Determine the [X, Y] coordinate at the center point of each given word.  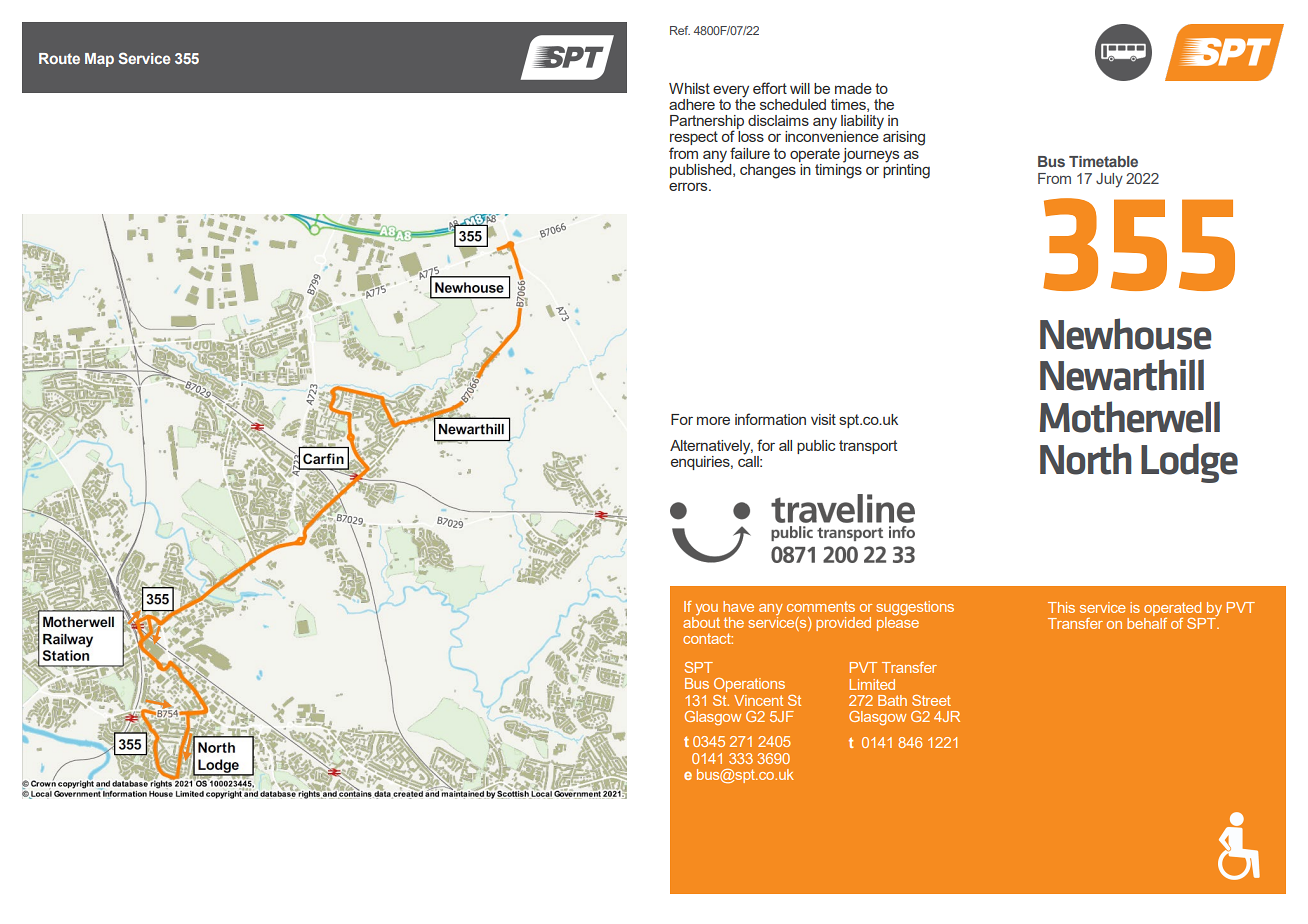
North [1085, 459]
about [701, 621]
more [713, 421]
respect [694, 139]
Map [99, 60]
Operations [749, 685]
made [853, 88]
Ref [680, 30]
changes [768, 171]
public [816, 447]
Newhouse [1125, 334]
